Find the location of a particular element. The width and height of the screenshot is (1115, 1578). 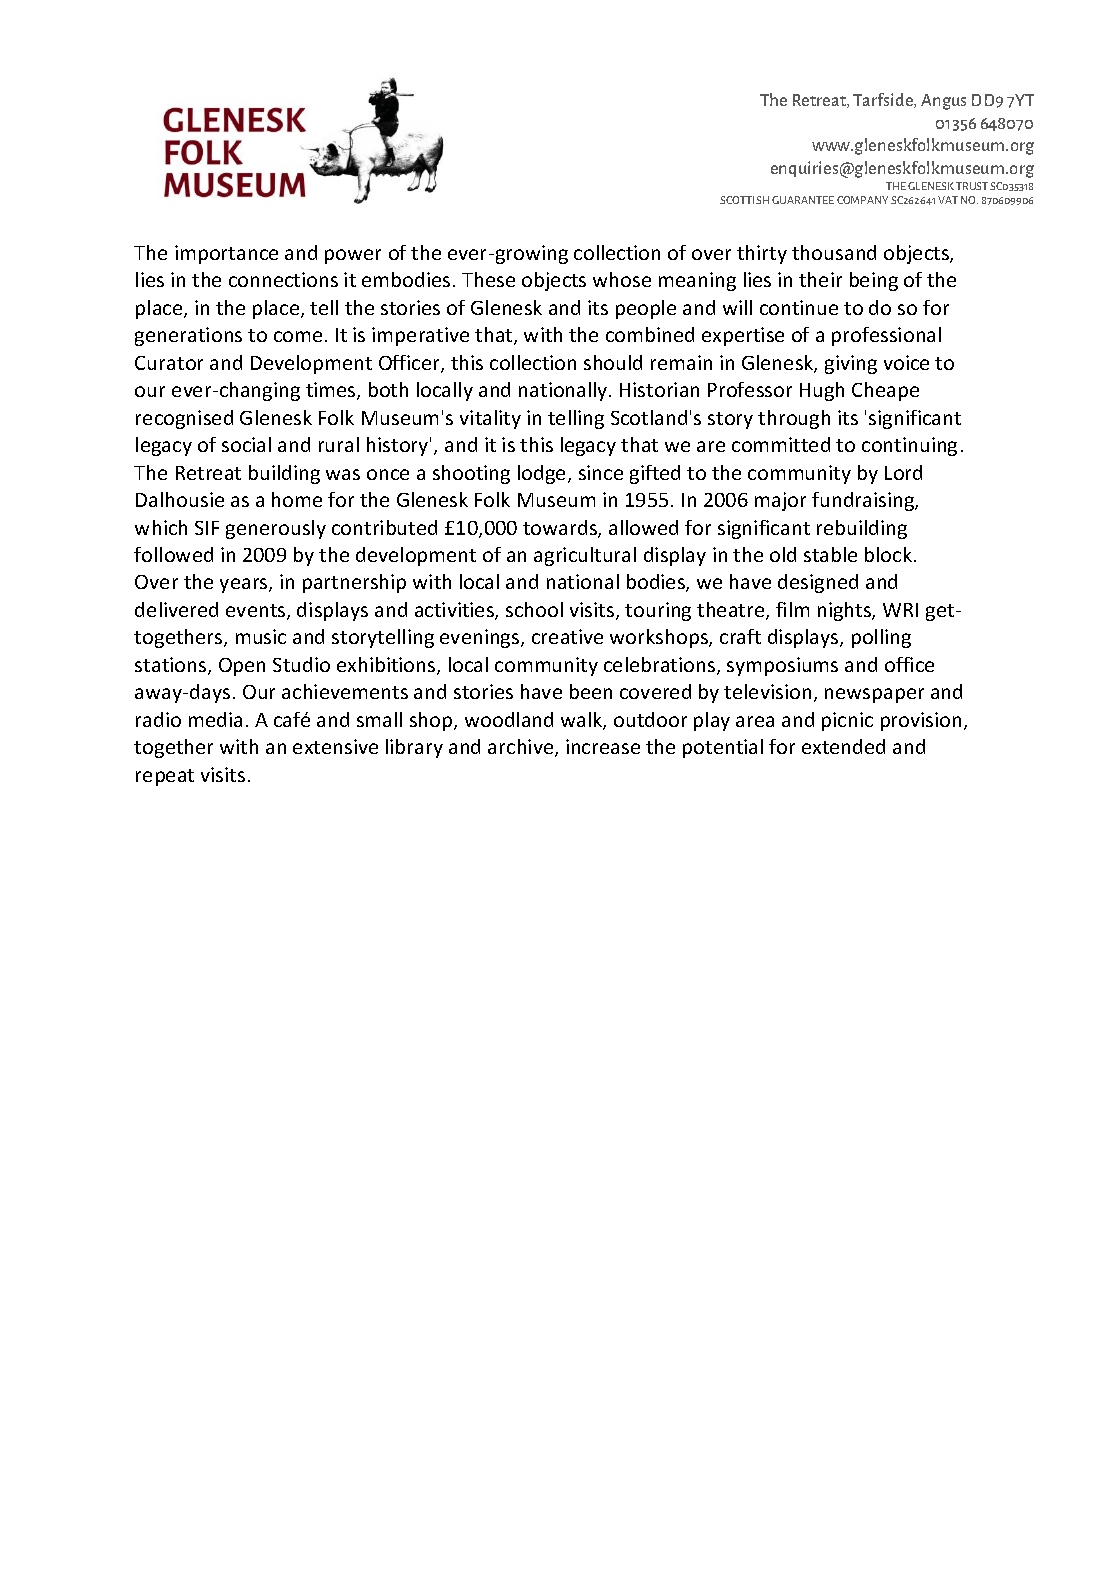

generously is located at coordinates (276, 529).
